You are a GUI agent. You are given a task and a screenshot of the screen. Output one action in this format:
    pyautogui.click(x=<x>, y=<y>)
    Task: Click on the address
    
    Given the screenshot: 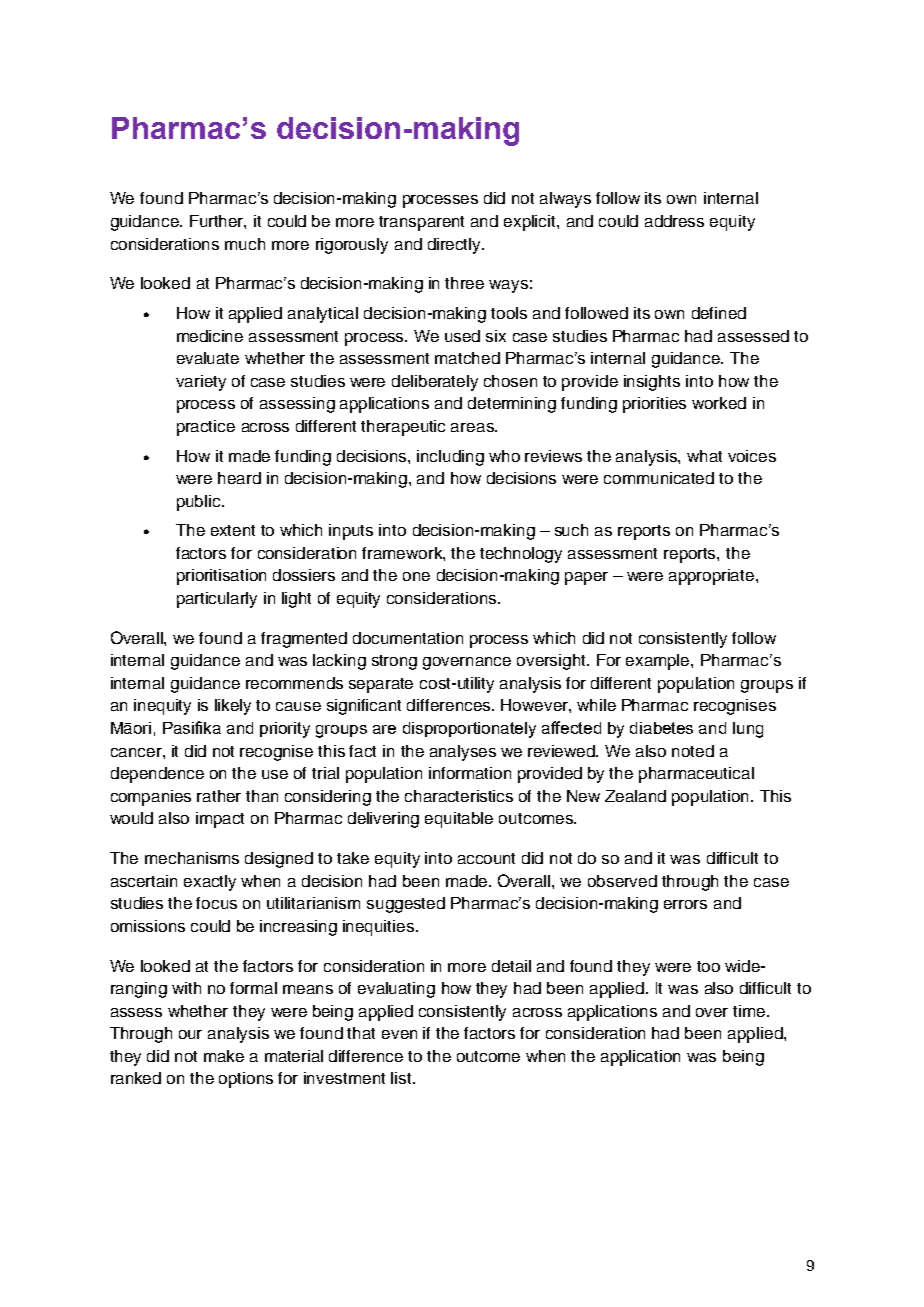 What is the action you would take?
    pyautogui.click(x=674, y=221)
